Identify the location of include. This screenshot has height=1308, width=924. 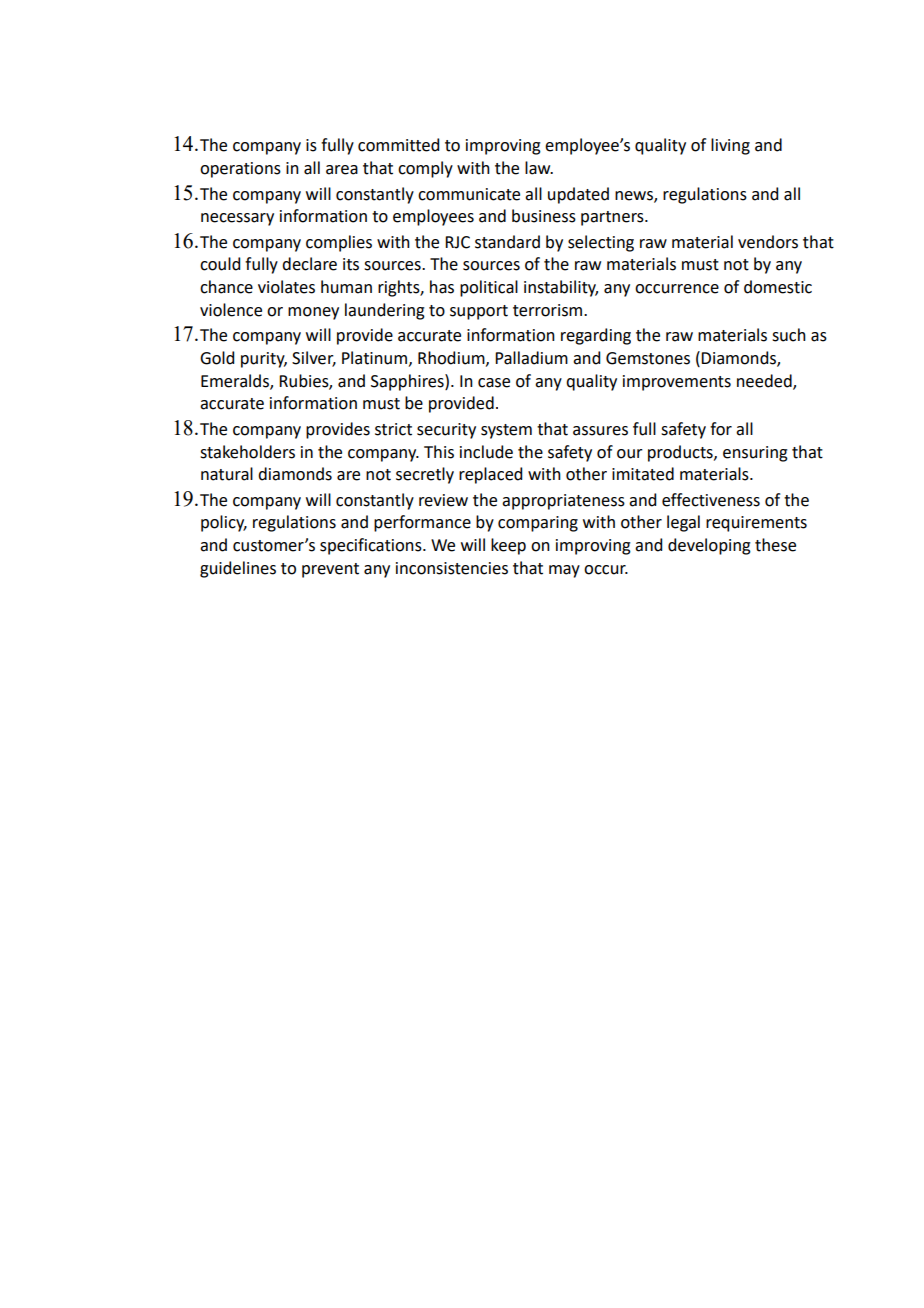
(486, 452).
